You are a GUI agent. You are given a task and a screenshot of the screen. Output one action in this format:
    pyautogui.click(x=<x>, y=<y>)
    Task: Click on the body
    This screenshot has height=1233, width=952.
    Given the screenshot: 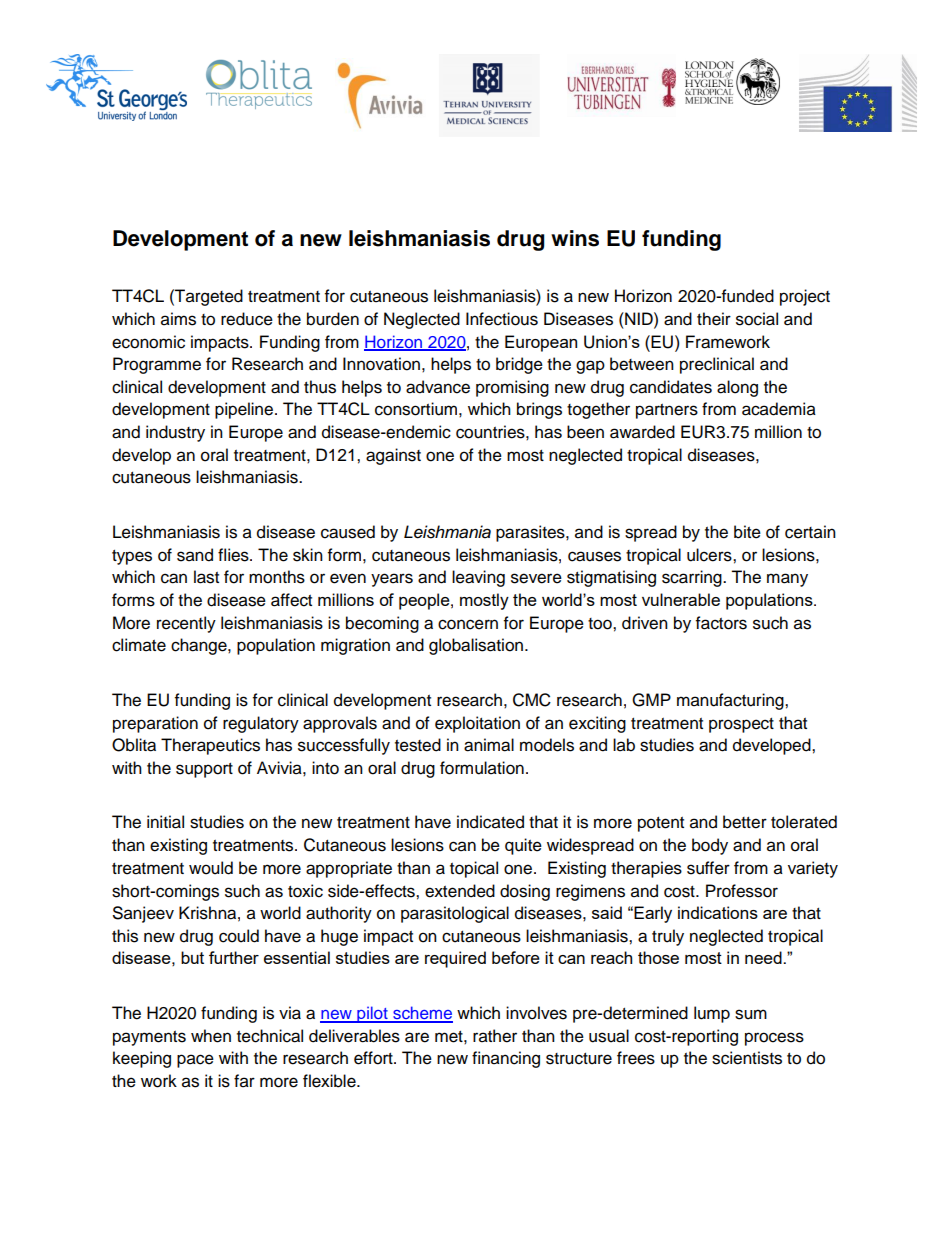 What is the action you would take?
    pyautogui.click(x=710, y=846)
